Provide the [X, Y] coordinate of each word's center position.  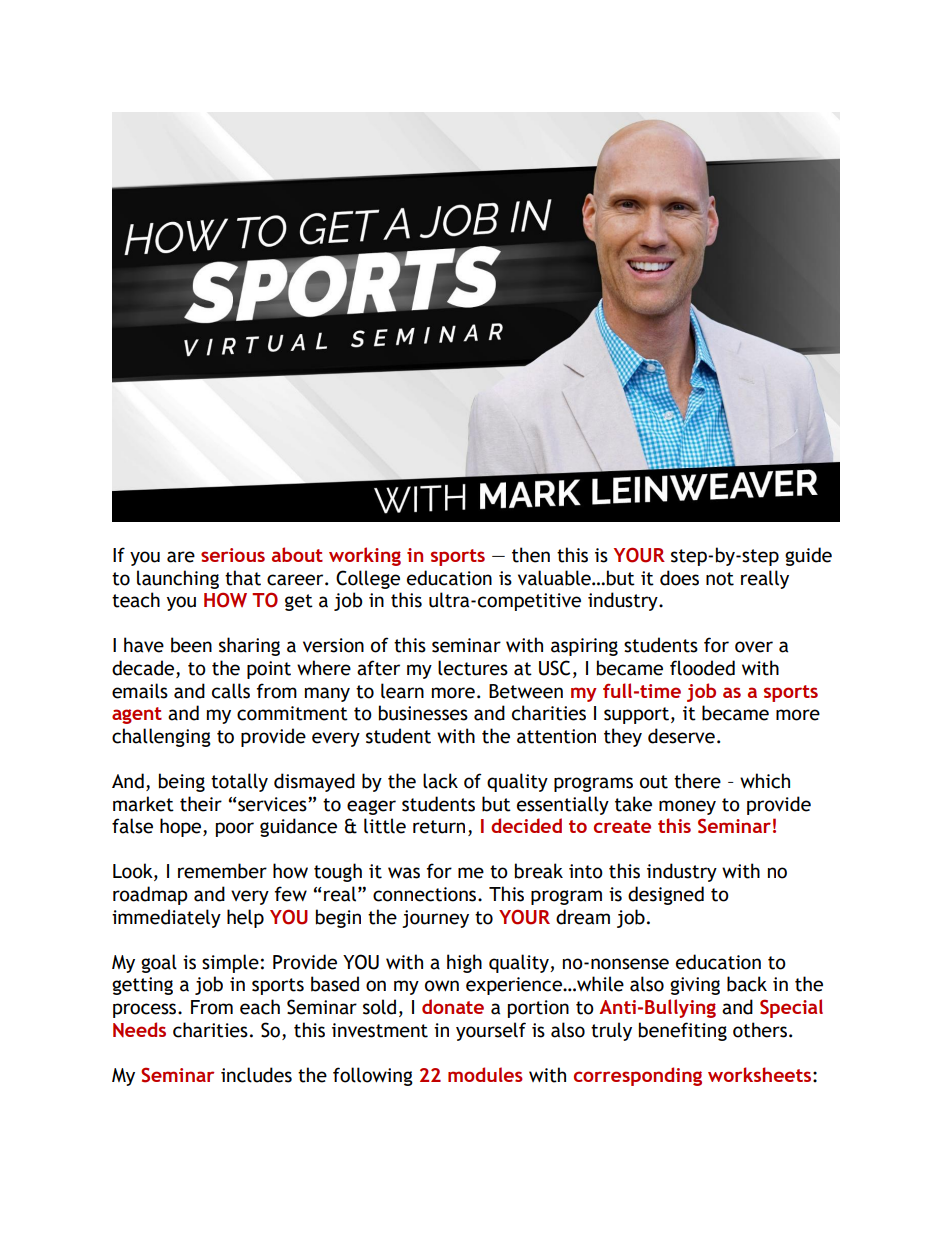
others [760, 1030]
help [245, 918]
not [720, 579]
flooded [702, 668]
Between [526, 691]
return [439, 827]
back [747, 984]
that [243, 578]
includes [256, 1075]
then [531, 555]
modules [485, 1074]
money [687, 807]
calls [231, 691]
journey [435, 919]
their [201, 804]
